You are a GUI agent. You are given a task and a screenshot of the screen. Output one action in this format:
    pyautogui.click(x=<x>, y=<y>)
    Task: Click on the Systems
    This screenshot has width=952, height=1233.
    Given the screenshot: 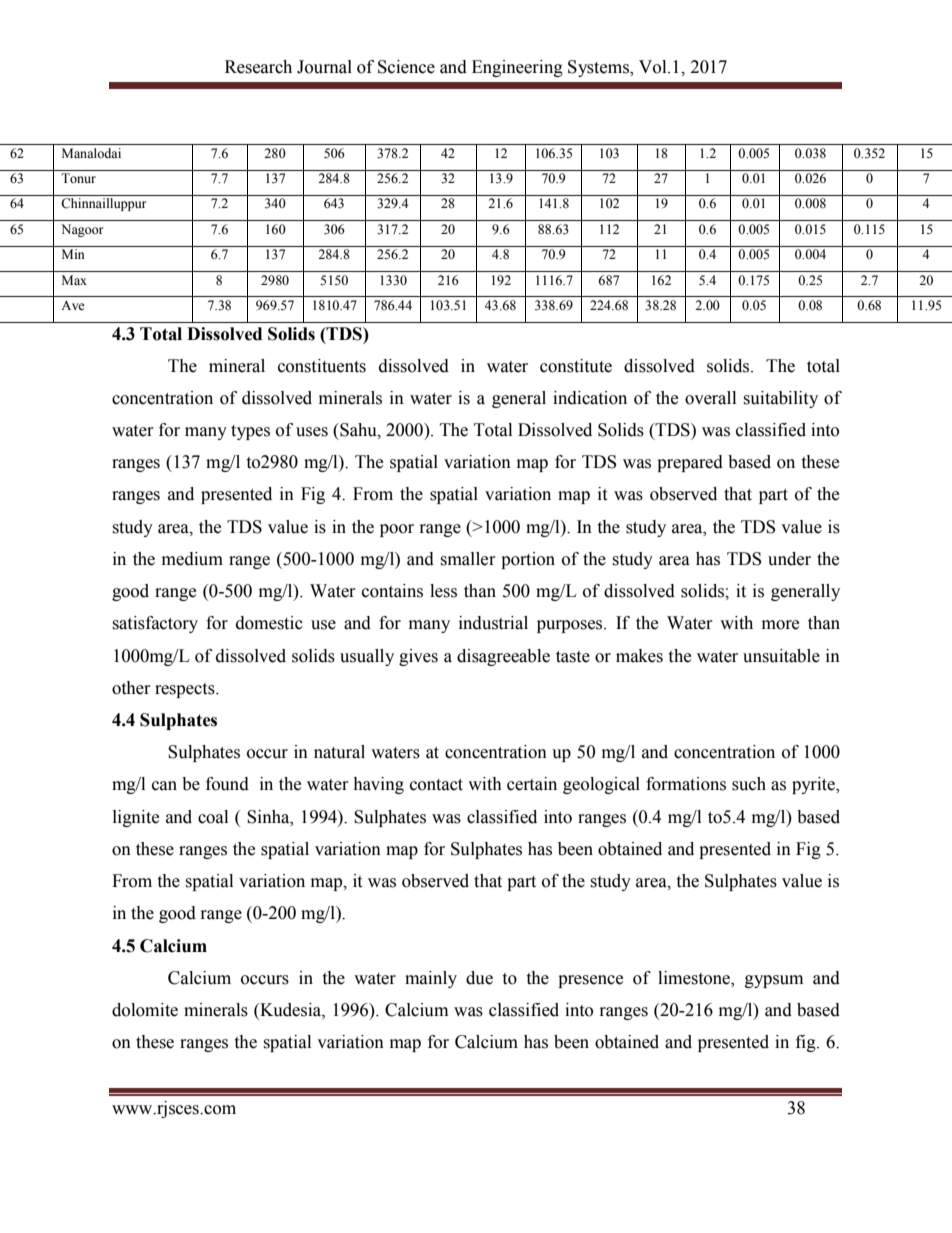 What is the action you would take?
    pyautogui.click(x=599, y=68)
